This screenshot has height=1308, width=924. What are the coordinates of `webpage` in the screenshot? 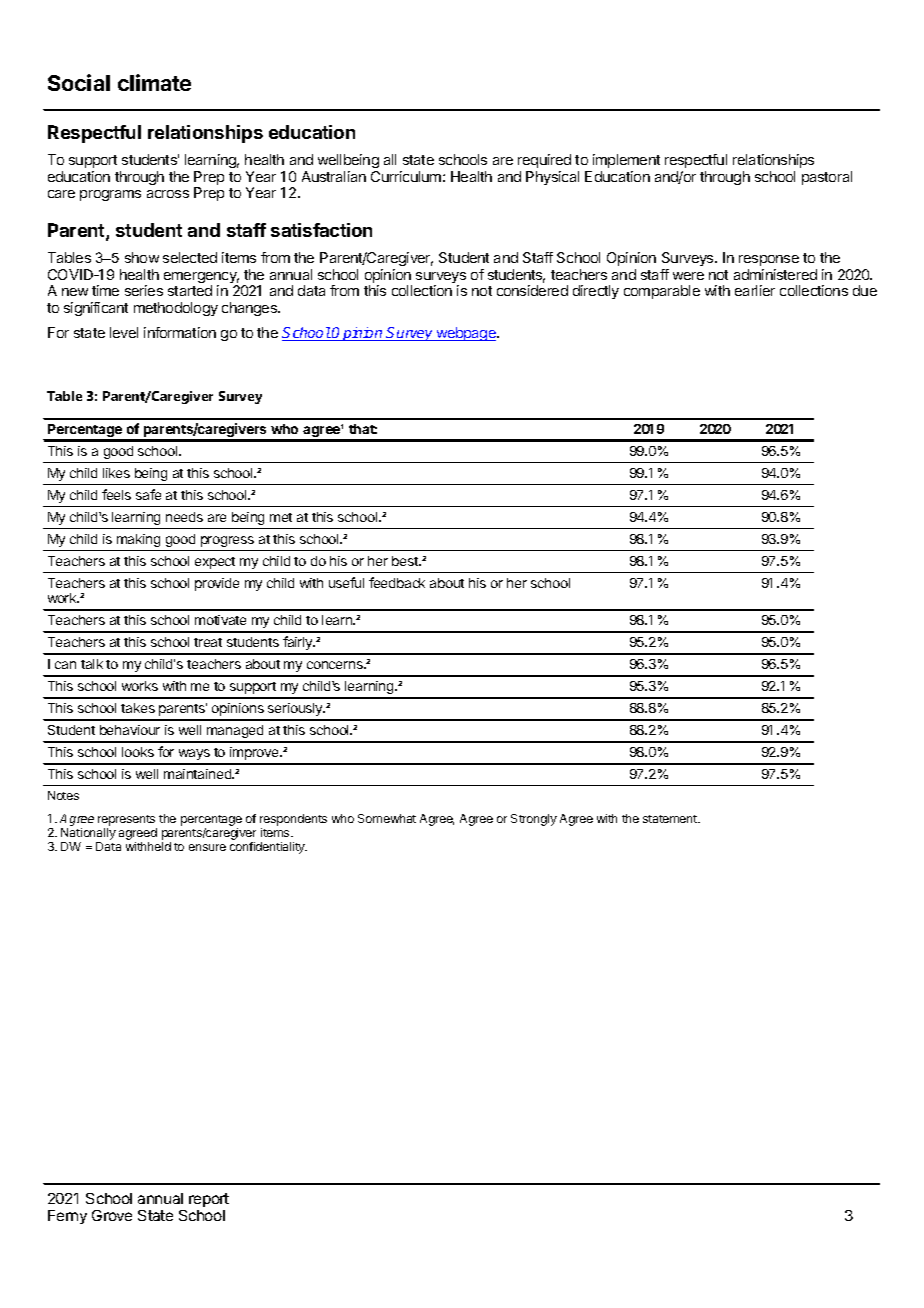 It's located at (466, 334).
